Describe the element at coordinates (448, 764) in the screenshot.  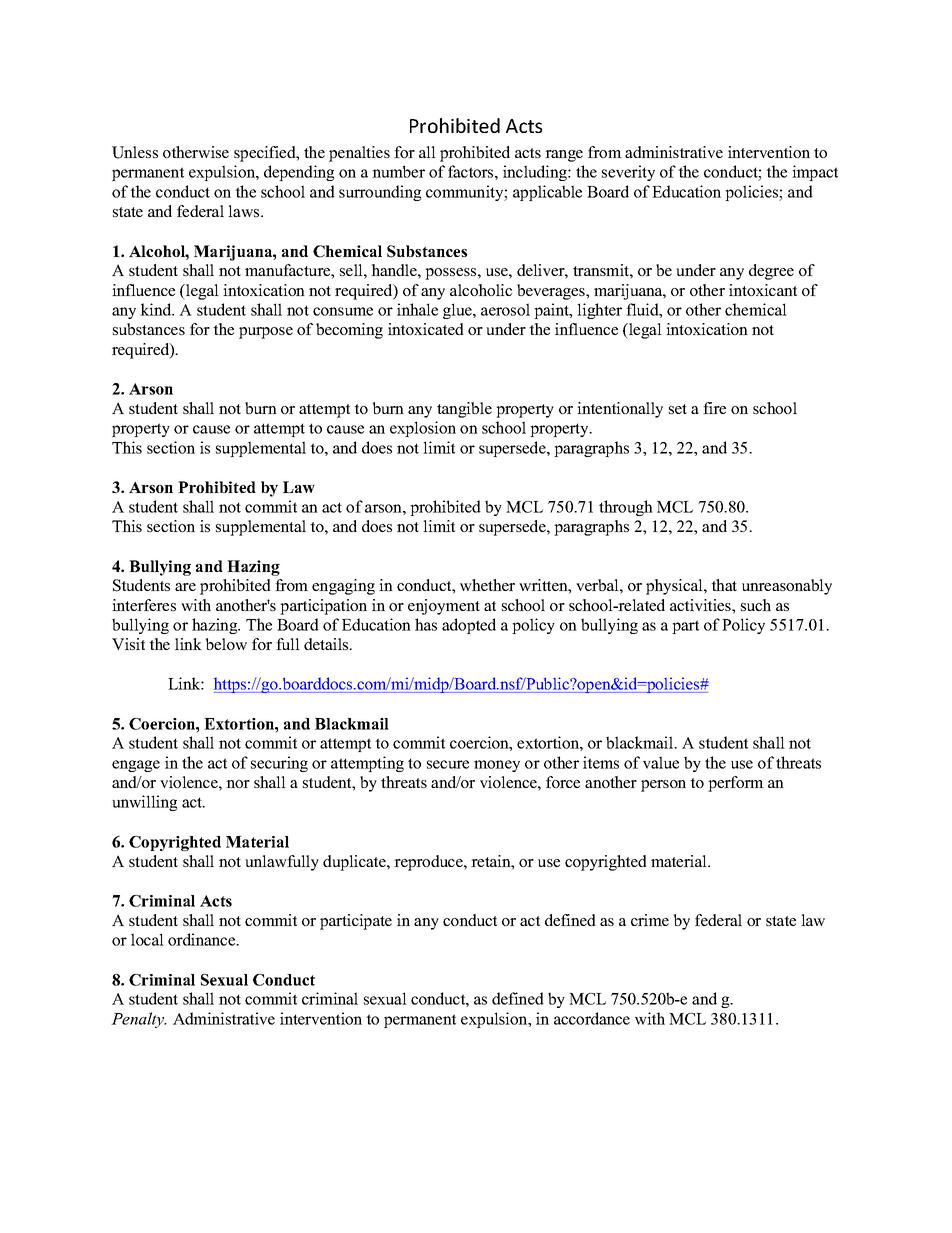
I see `secure` at that location.
